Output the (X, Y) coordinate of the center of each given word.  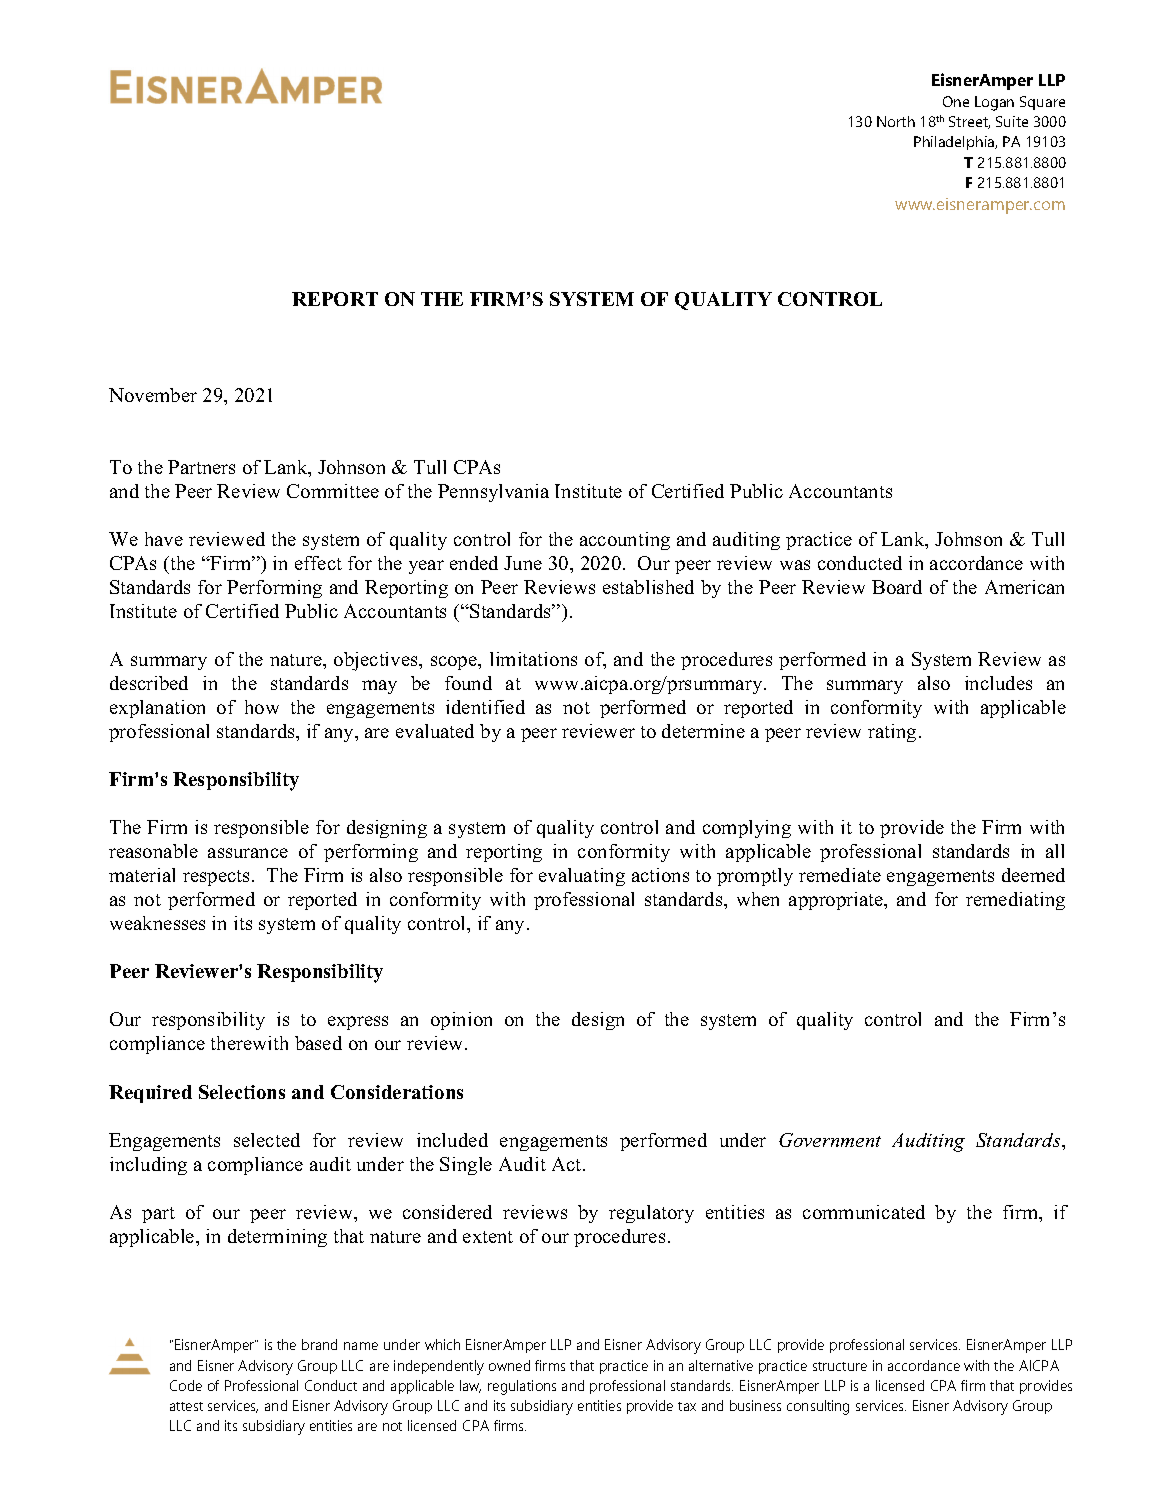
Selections (242, 1092)
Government (830, 1140)
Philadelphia (955, 143)
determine (703, 731)
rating (892, 733)
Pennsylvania (493, 493)
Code (186, 1385)
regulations (522, 1387)
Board (897, 587)
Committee (333, 491)
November (153, 395)
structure (840, 1366)
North (896, 121)
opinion (461, 1021)
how (262, 707)
